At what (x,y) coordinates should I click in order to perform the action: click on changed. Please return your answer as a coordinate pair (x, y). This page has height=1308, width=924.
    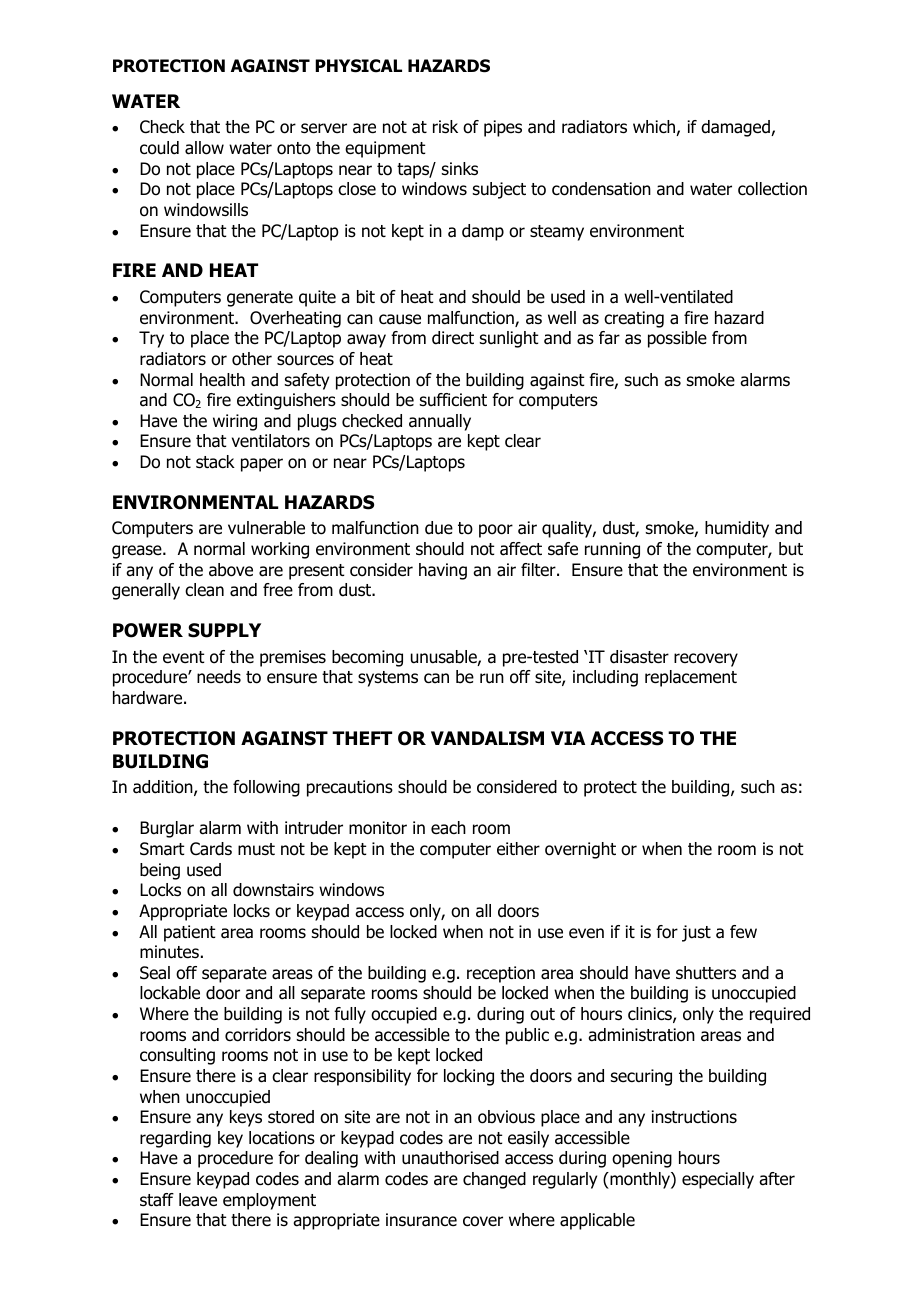
    Looking at the image, I should click on (494, 1180).
